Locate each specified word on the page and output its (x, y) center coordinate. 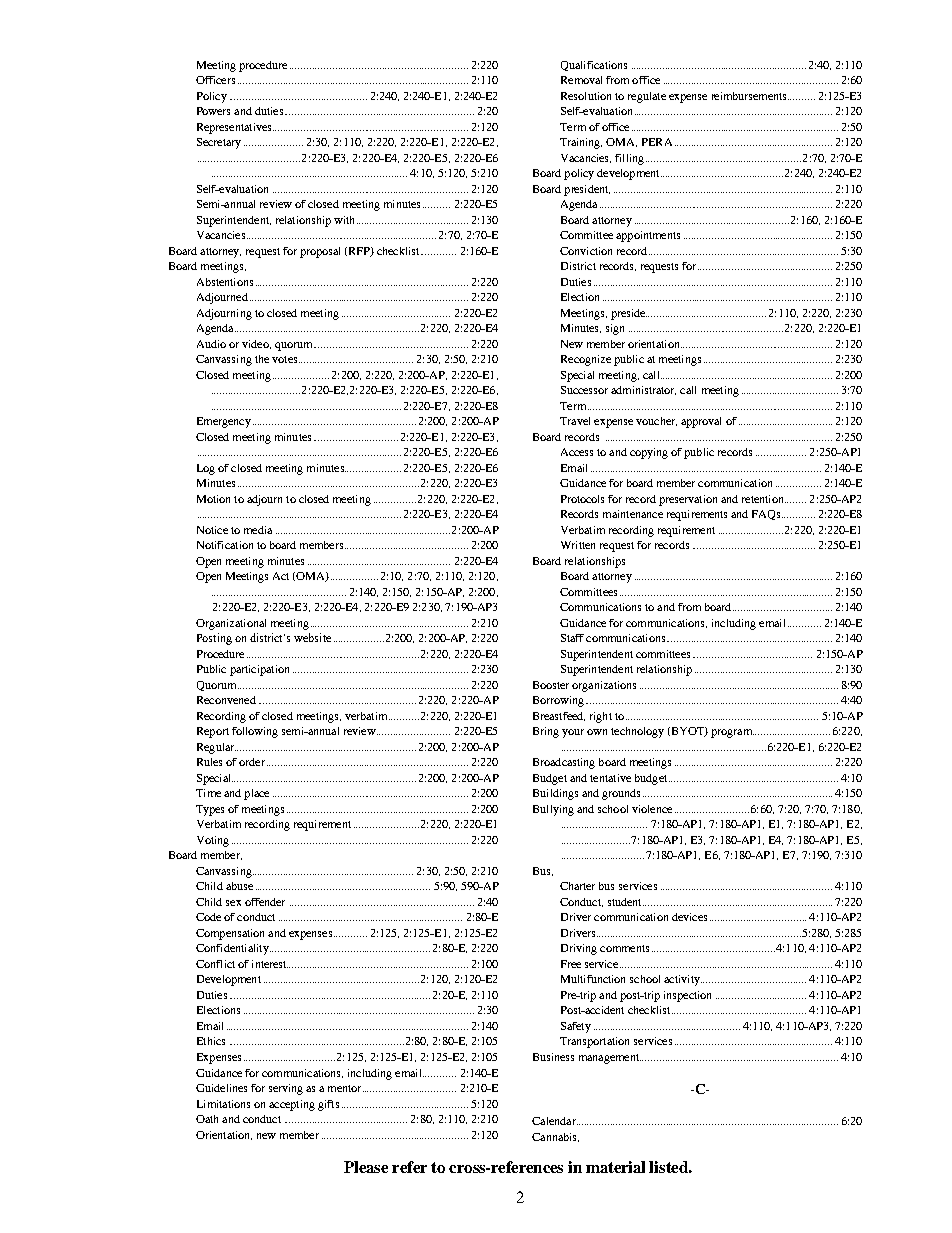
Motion (213, 499)
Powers (213, 111)
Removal (581, 80)
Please (366, 1167)
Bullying (553, 810)
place (256, 794)
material (615, 1167)
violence (652, 809)
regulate (647, 97)
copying (649, 453)
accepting (292, 1105)
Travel (575, 421)
